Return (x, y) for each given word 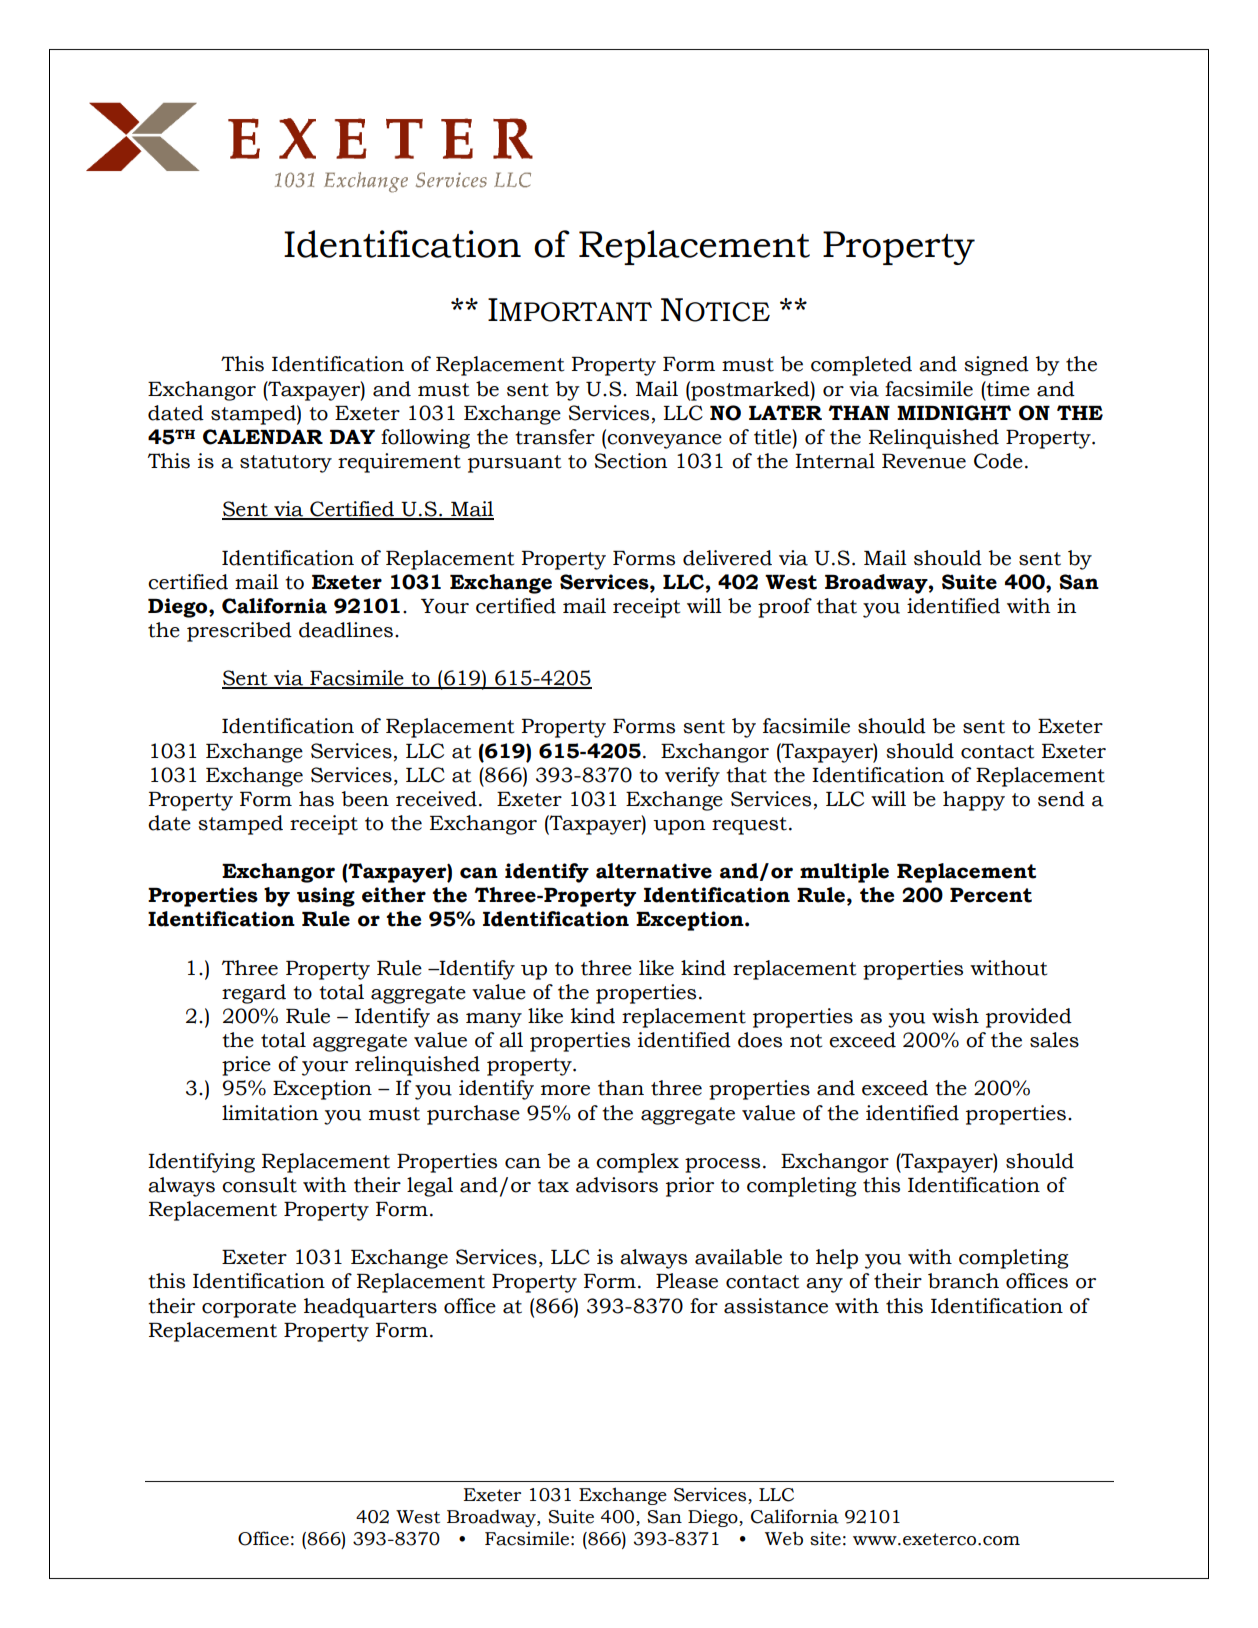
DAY (352, 437)
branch (963, 1281)
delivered (727, 558)
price (246, 1066)
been (365, 799)
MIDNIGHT (954, 413)
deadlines (346, 630)
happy (974, 801)
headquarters (370, 1308)
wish (955, 1016)
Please (687, 1281)
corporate (249, 1309)
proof (785, 608)
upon (679, 827)
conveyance (664, 441)
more (565, 1090)
